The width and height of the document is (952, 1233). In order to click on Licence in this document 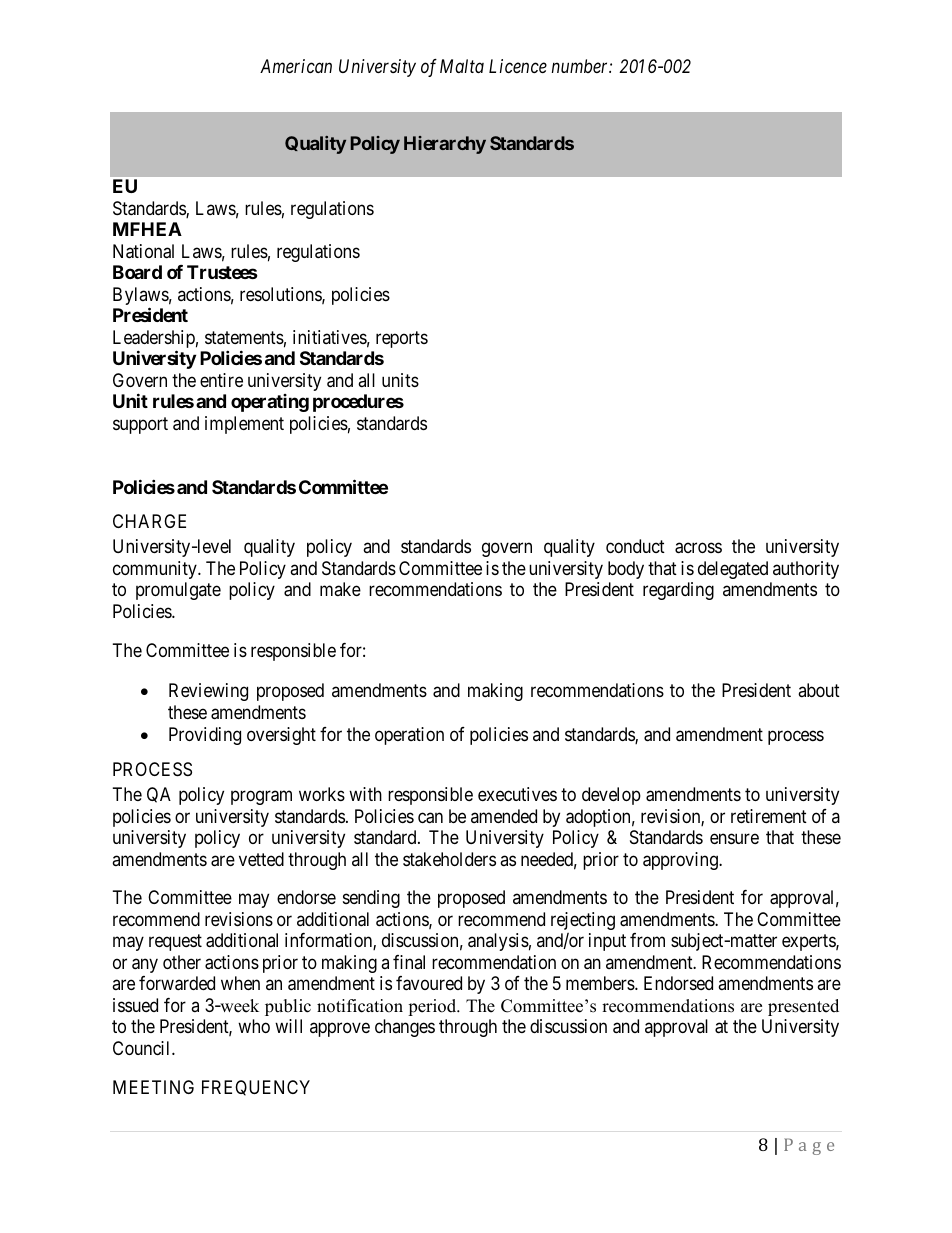, I will do `click(518, 66)`.
